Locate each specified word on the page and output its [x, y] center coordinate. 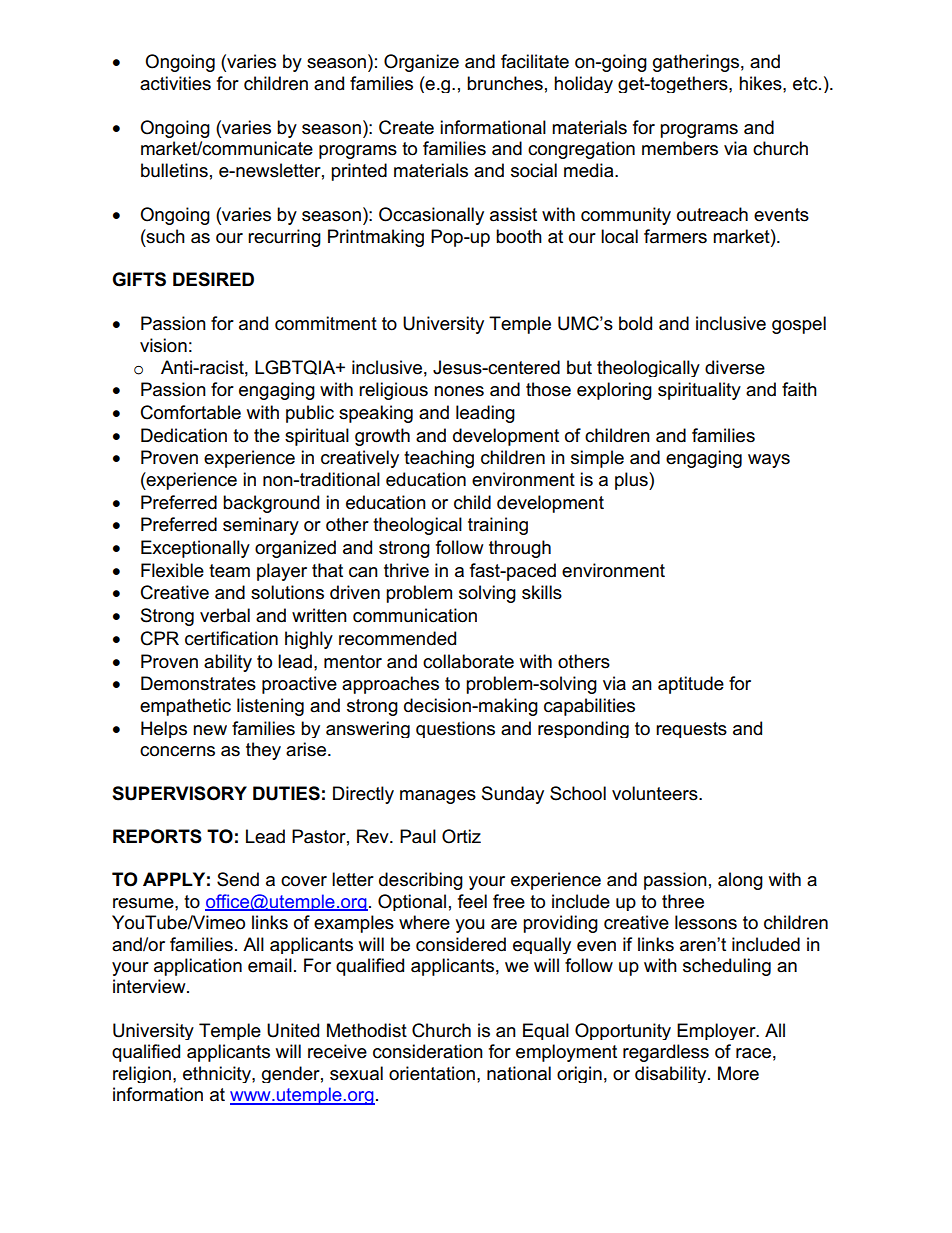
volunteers [656, 793]
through [520, 549]
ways [769, 461]
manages [438, 797]
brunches [505, 83]
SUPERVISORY [179, 793]
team [229, 571]
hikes [761, 83]
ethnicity [218, 1074]
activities [175, 83]
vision [163, 345]
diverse [735, 367]
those [548, 389]
